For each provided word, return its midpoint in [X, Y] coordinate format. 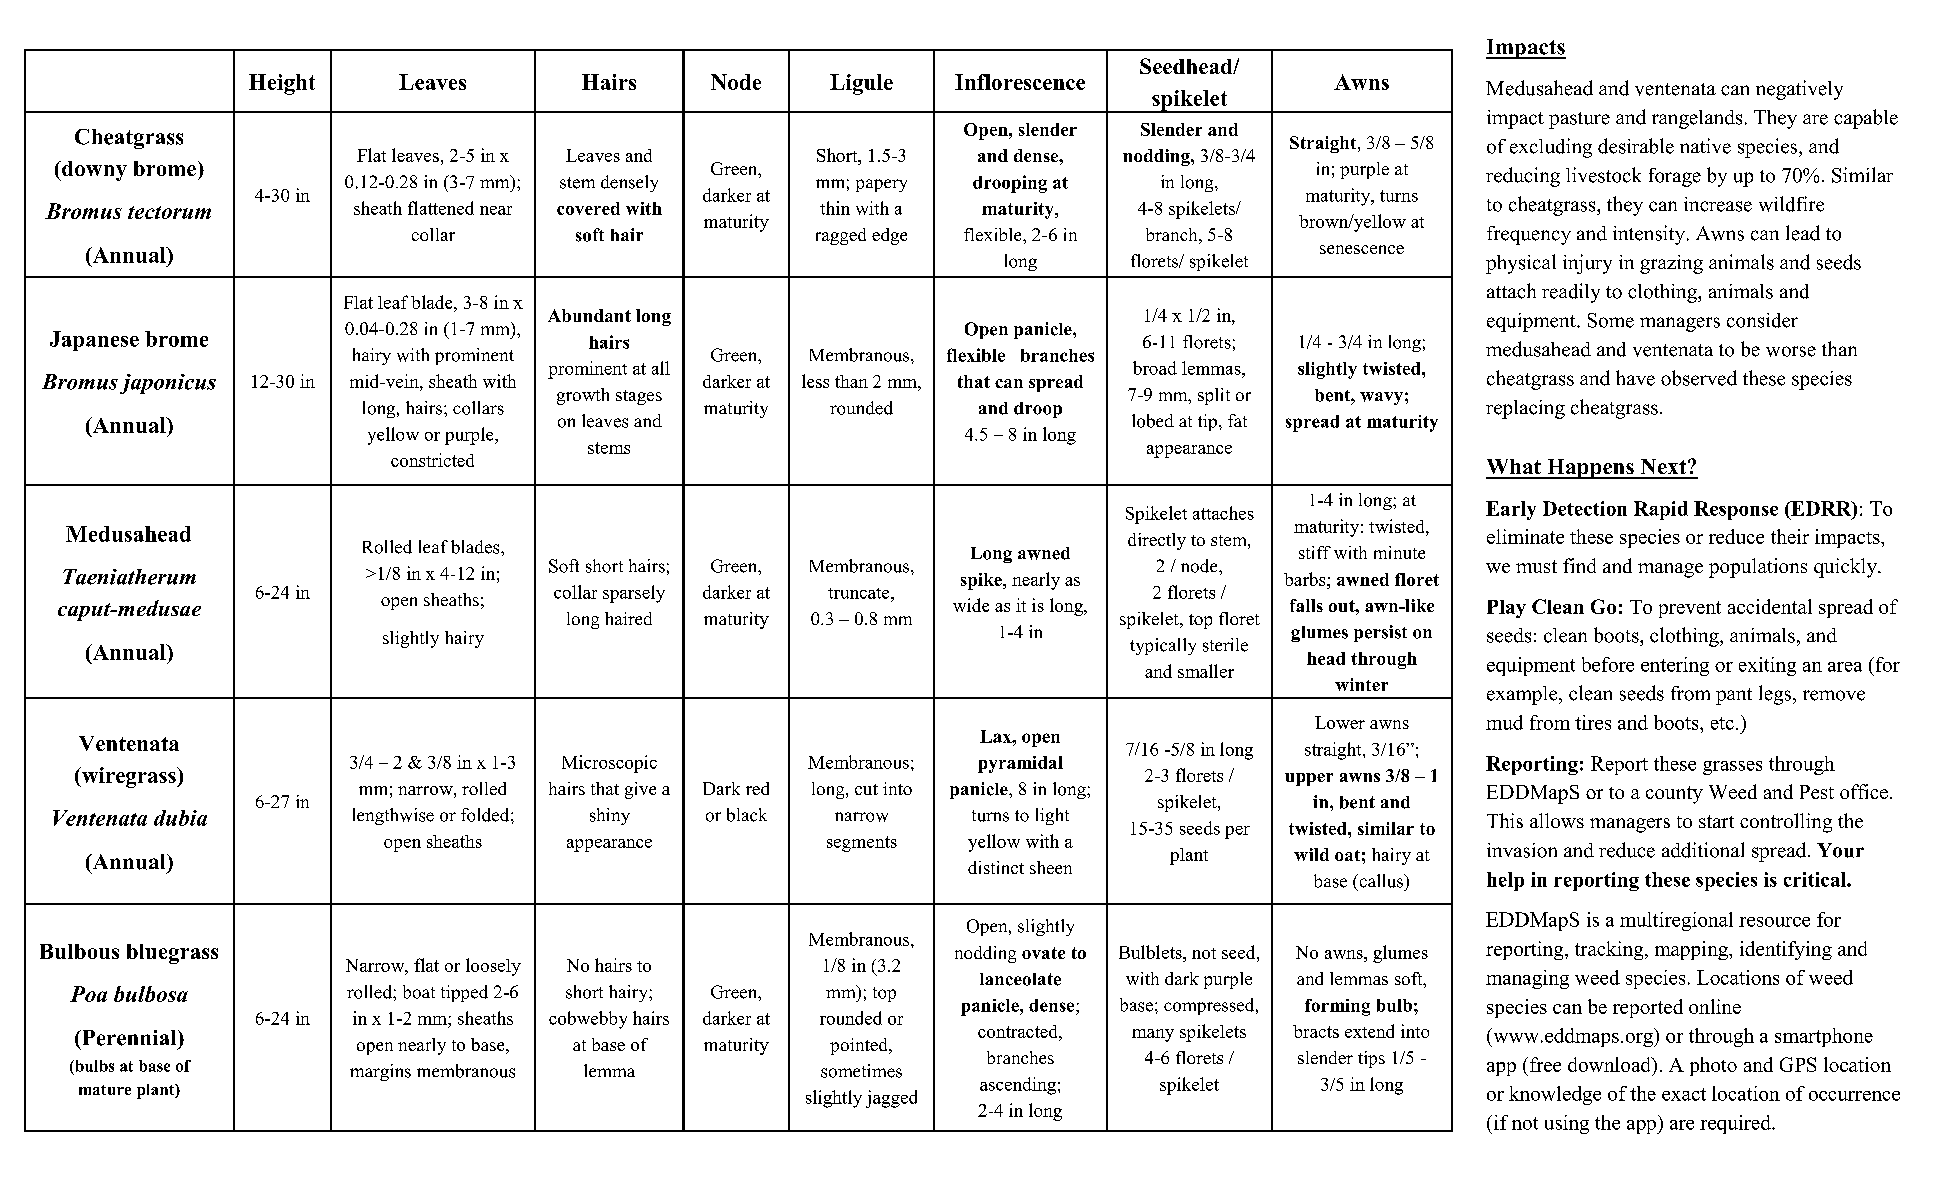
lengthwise [393, 816]
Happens [1590, 469]
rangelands [1697, 119]
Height [282, 84]
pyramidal [1020, 764]
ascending [1018, 1086]
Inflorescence [1020, 82]
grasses [1732, 768]
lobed [1153, 421]
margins [380, 1072]
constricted [432, 460]
